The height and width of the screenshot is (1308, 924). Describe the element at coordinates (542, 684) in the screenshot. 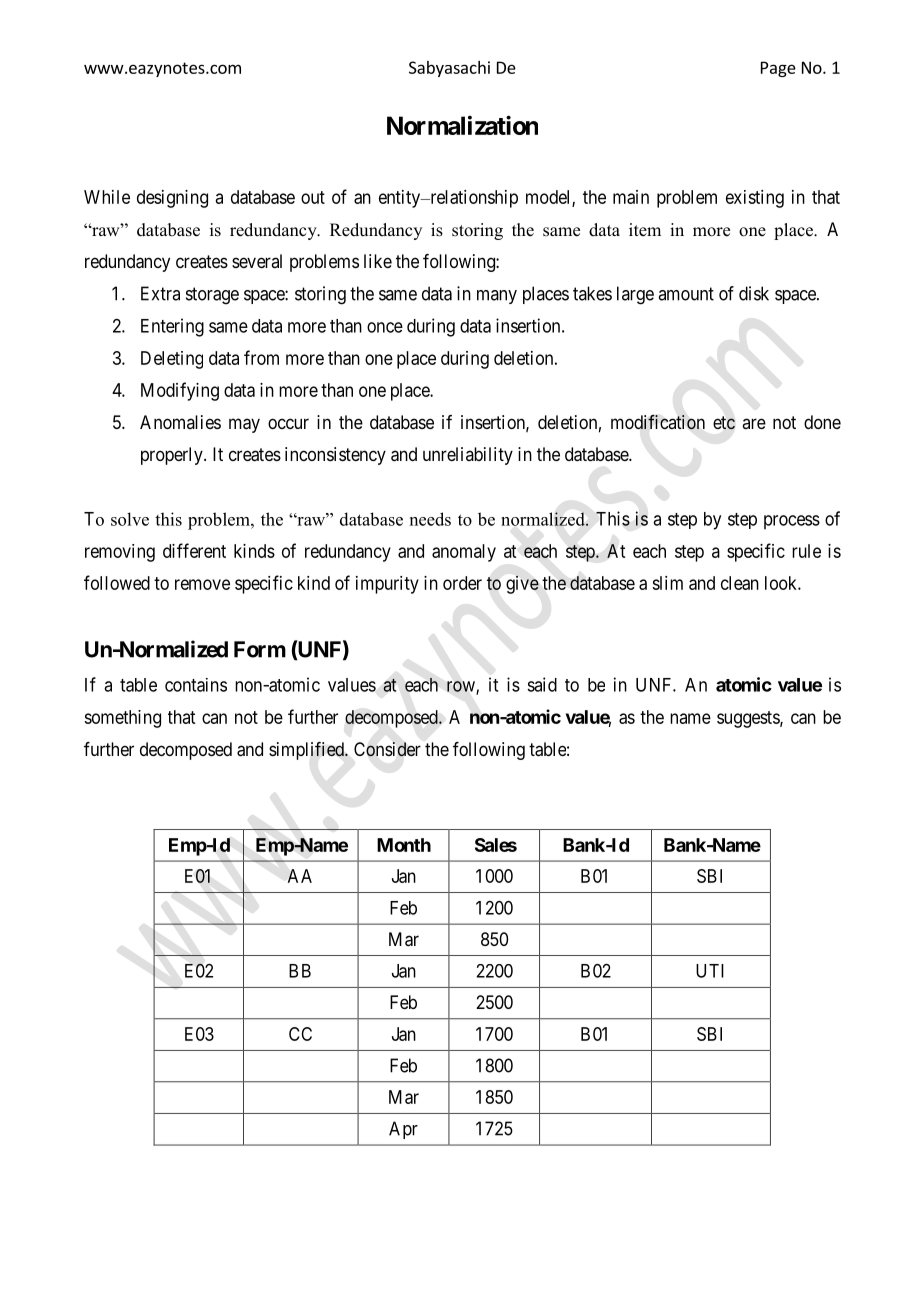

I see `said` at that location.
